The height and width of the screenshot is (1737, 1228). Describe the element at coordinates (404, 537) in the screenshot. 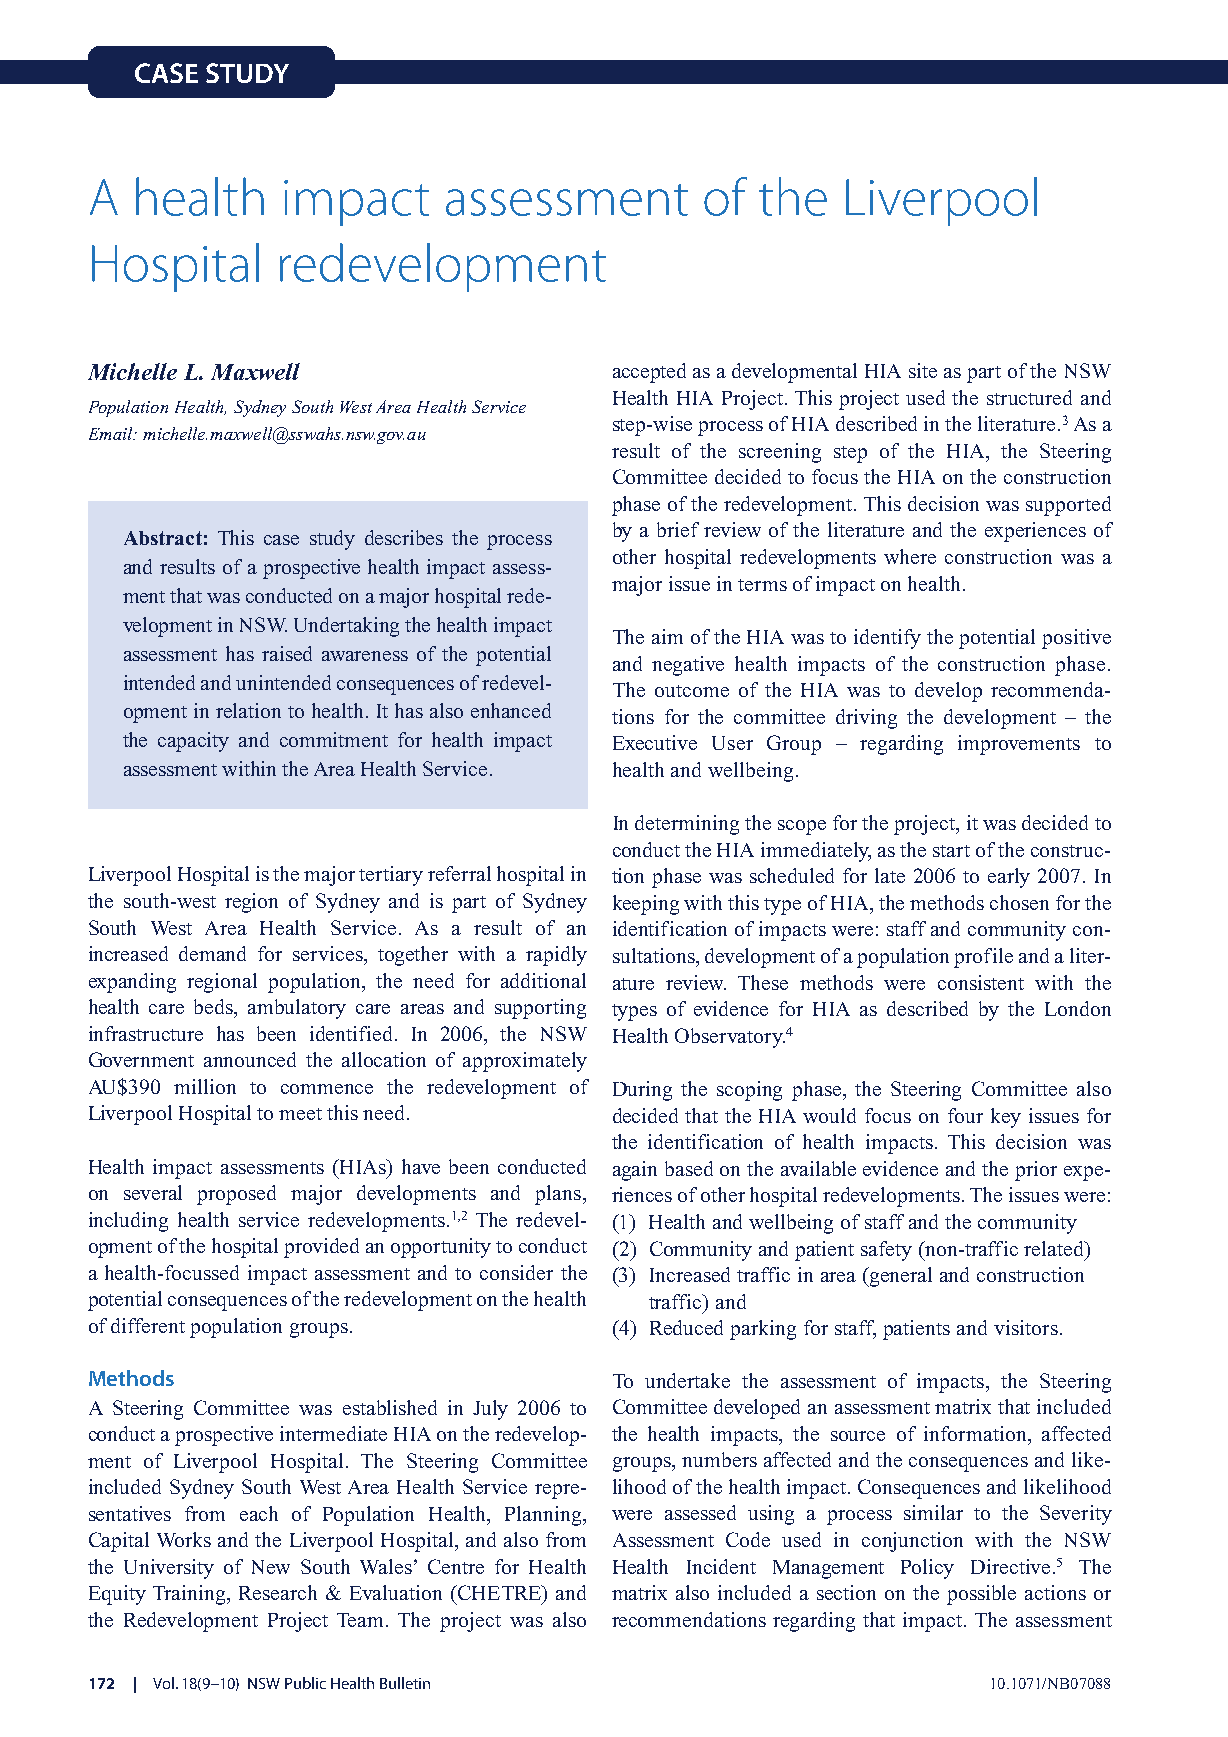

I see `describes` at that location.
